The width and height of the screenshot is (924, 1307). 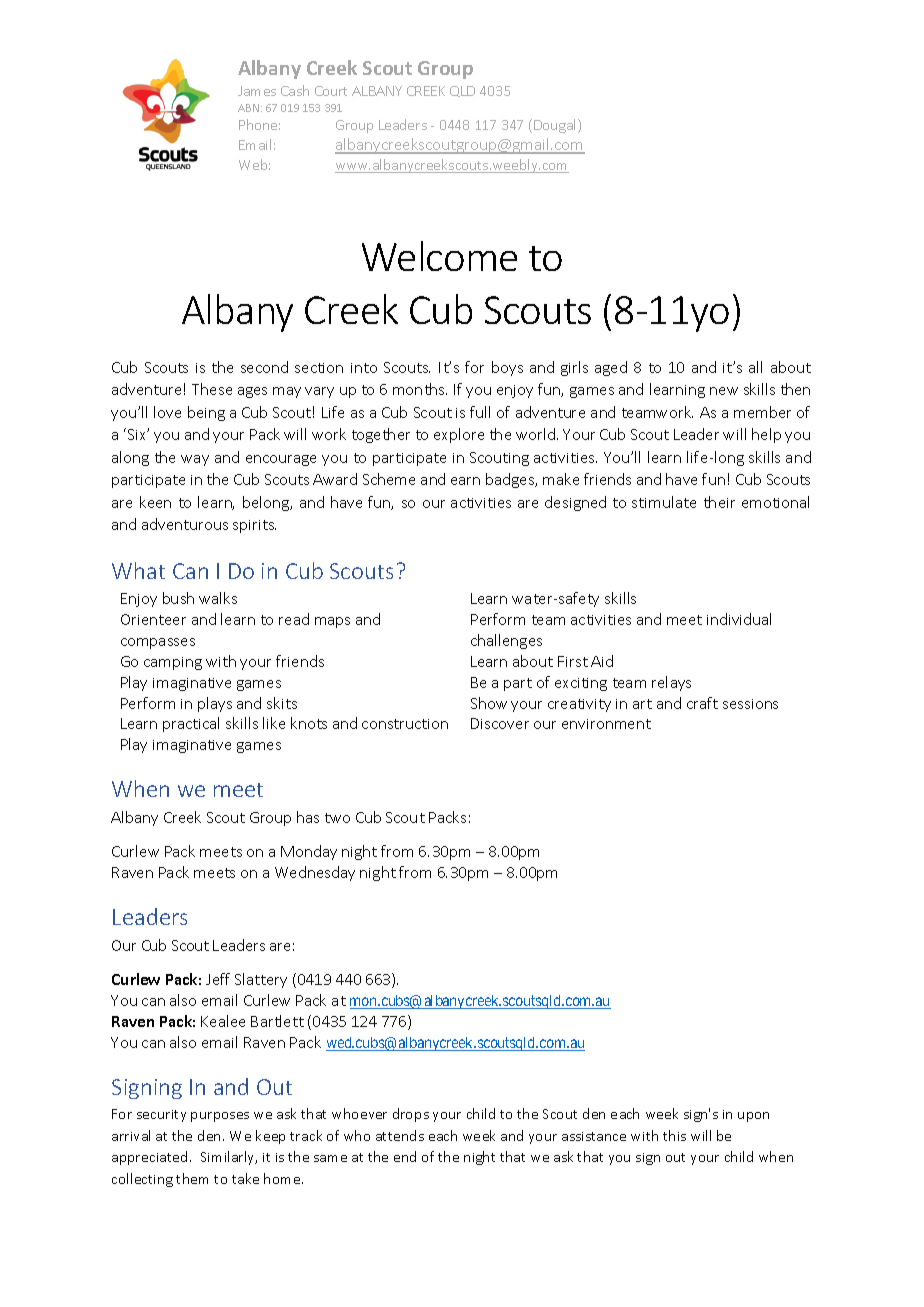 What do you see at coordinates (480, 412) in the screenshot?
I see `full` at bounding box center [480, 412].
